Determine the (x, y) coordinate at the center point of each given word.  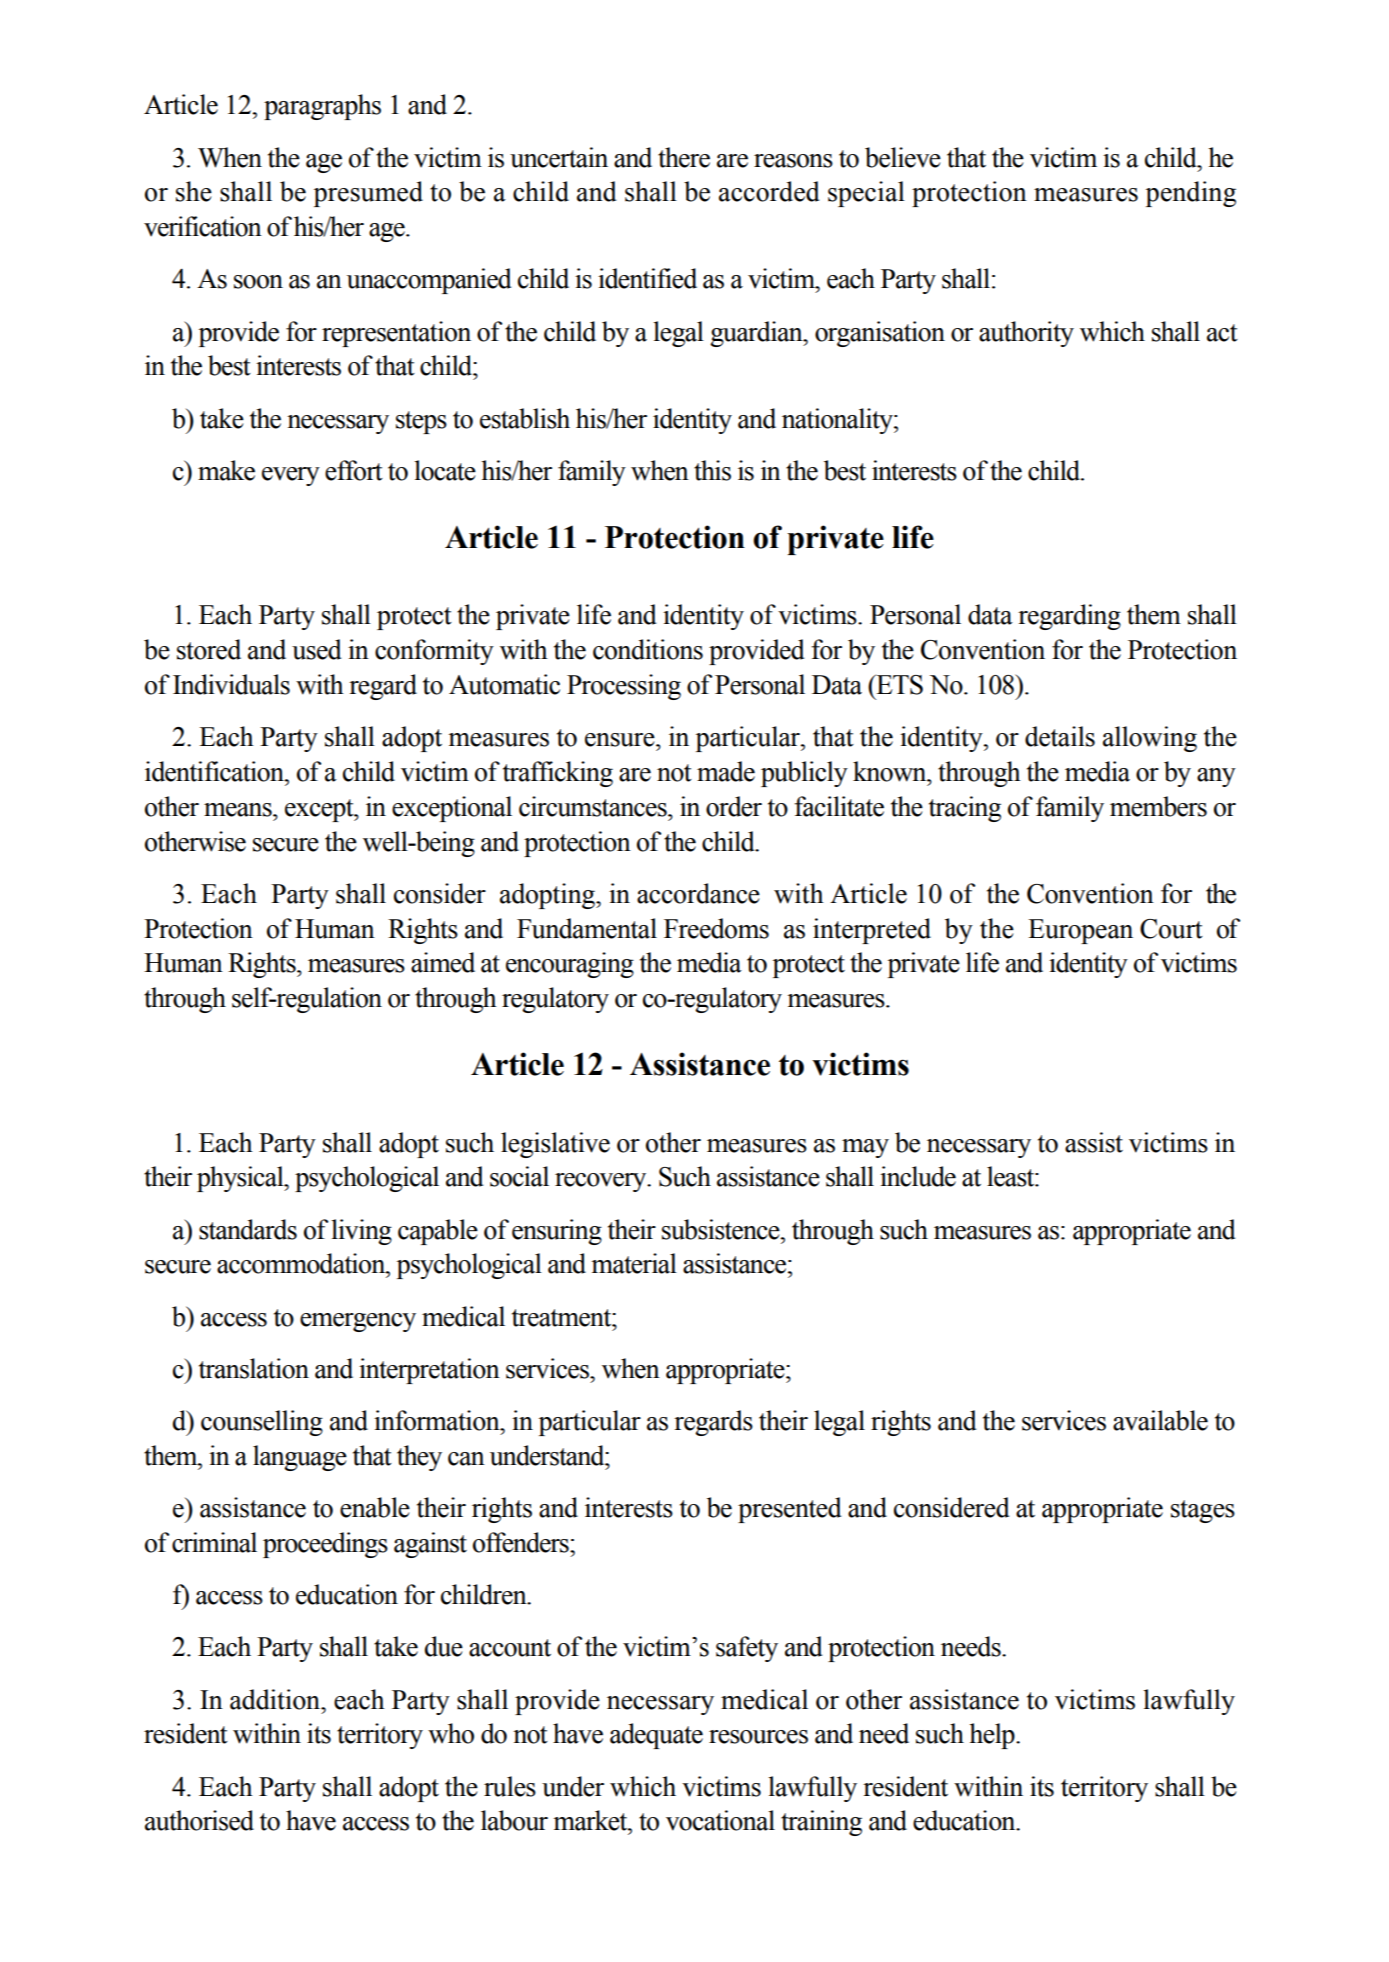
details (1060, 736)
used (317, 649)
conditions (648, 649)
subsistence (722, 1229)
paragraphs (322, 107)
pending (1191, 194)
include (918, 1176)
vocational (720, 1820)
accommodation (302, 1263)
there (684, 157)
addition (276, 1699)
